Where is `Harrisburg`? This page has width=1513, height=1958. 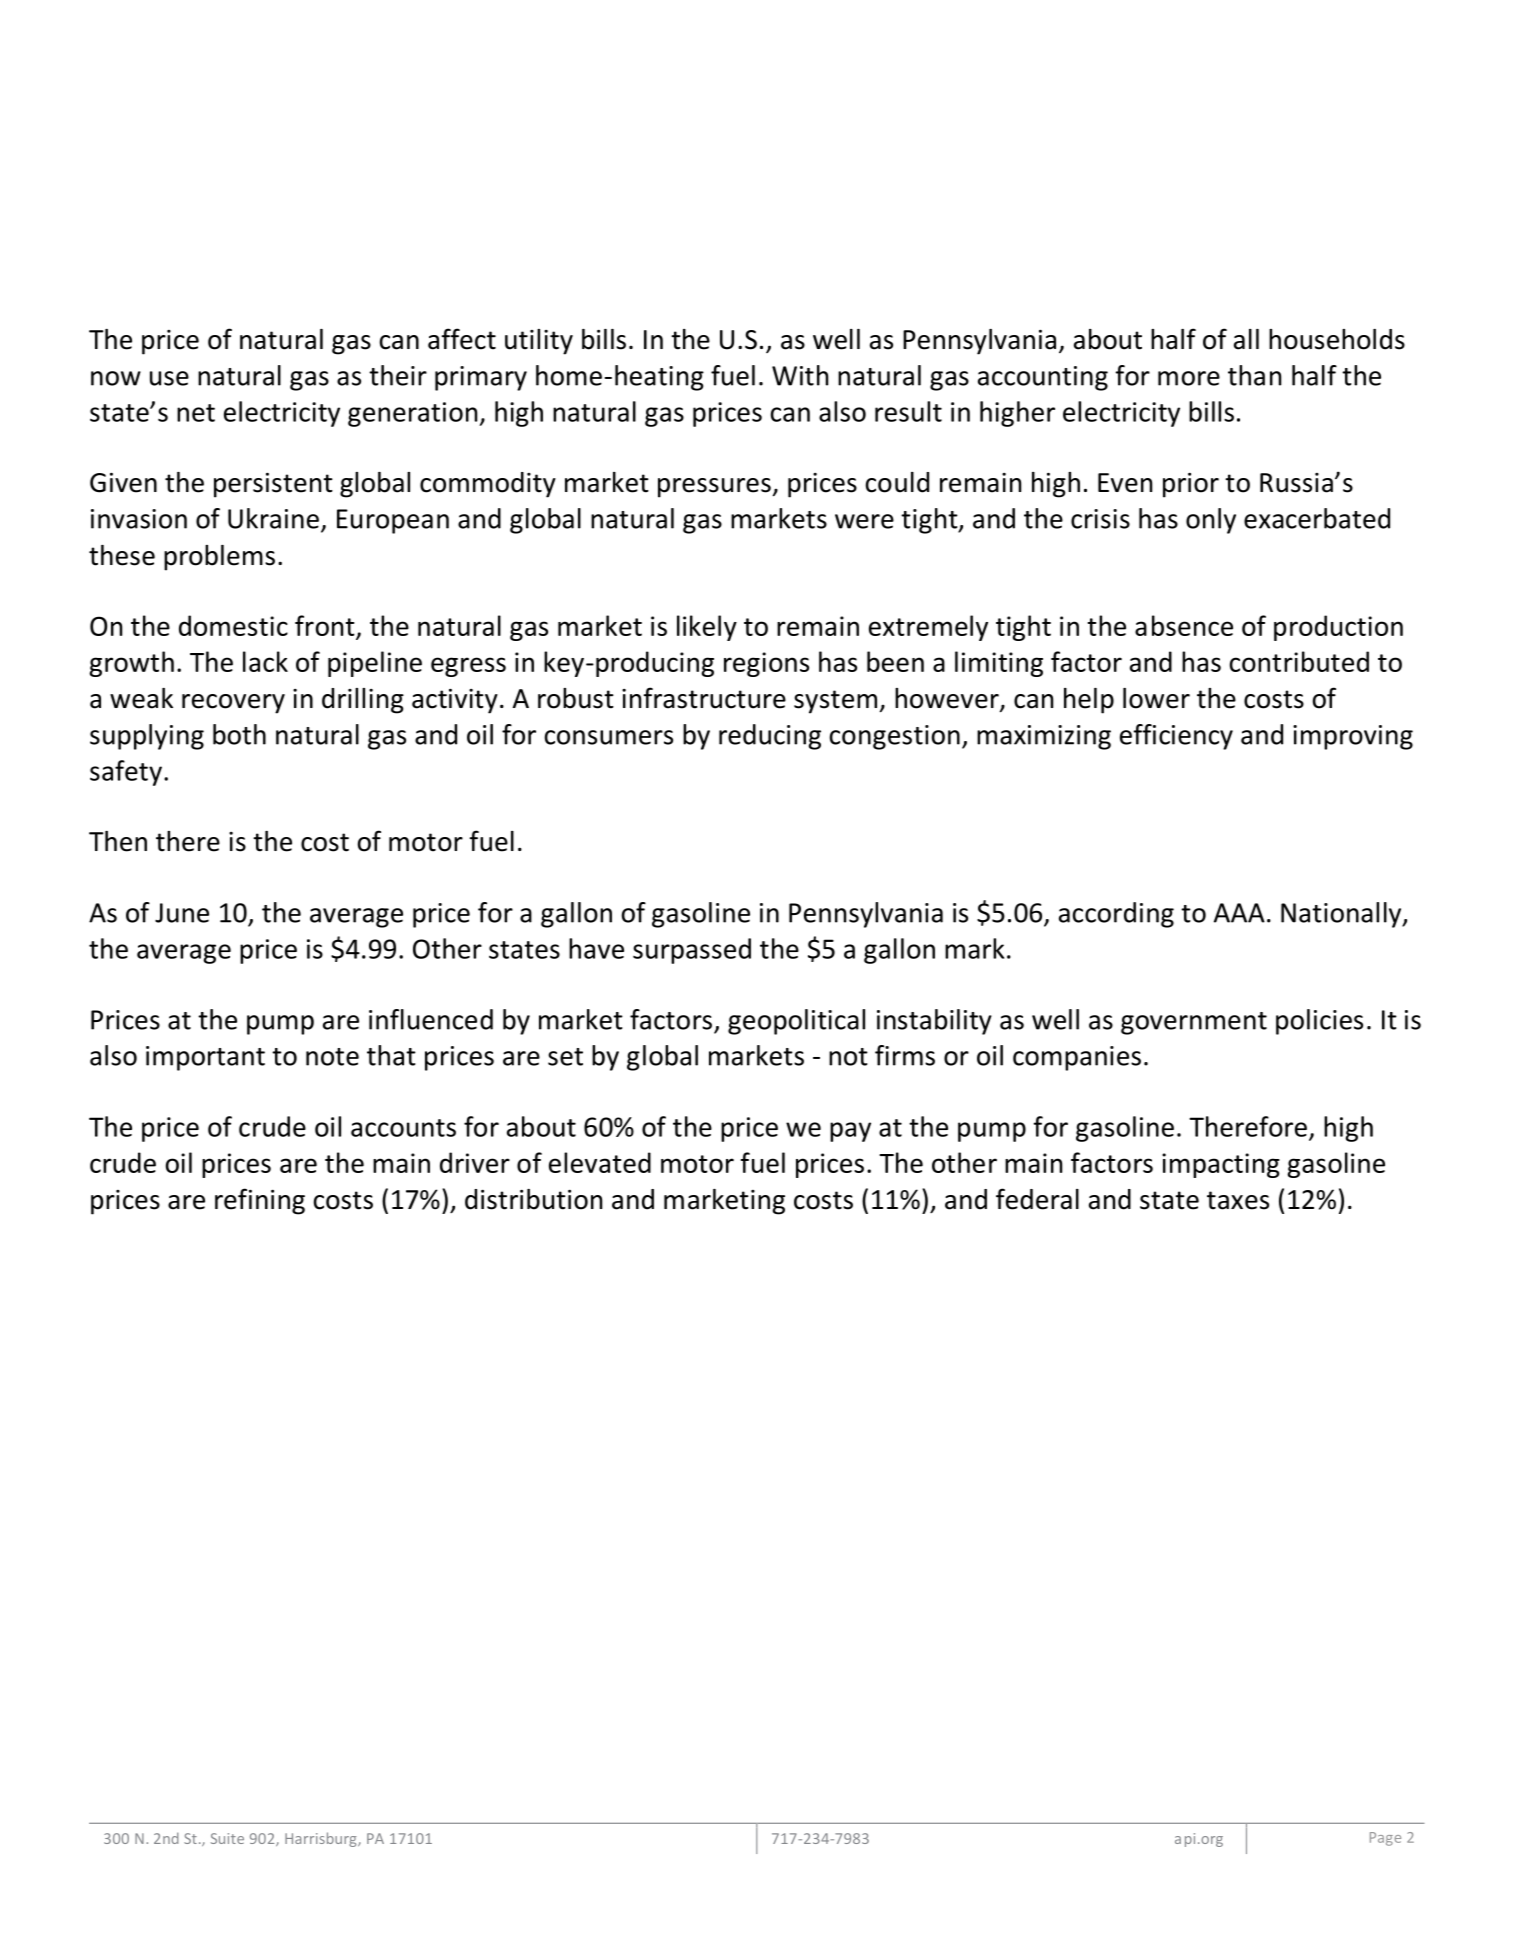
Harrisburg is located at coordinates (322, 1839).
